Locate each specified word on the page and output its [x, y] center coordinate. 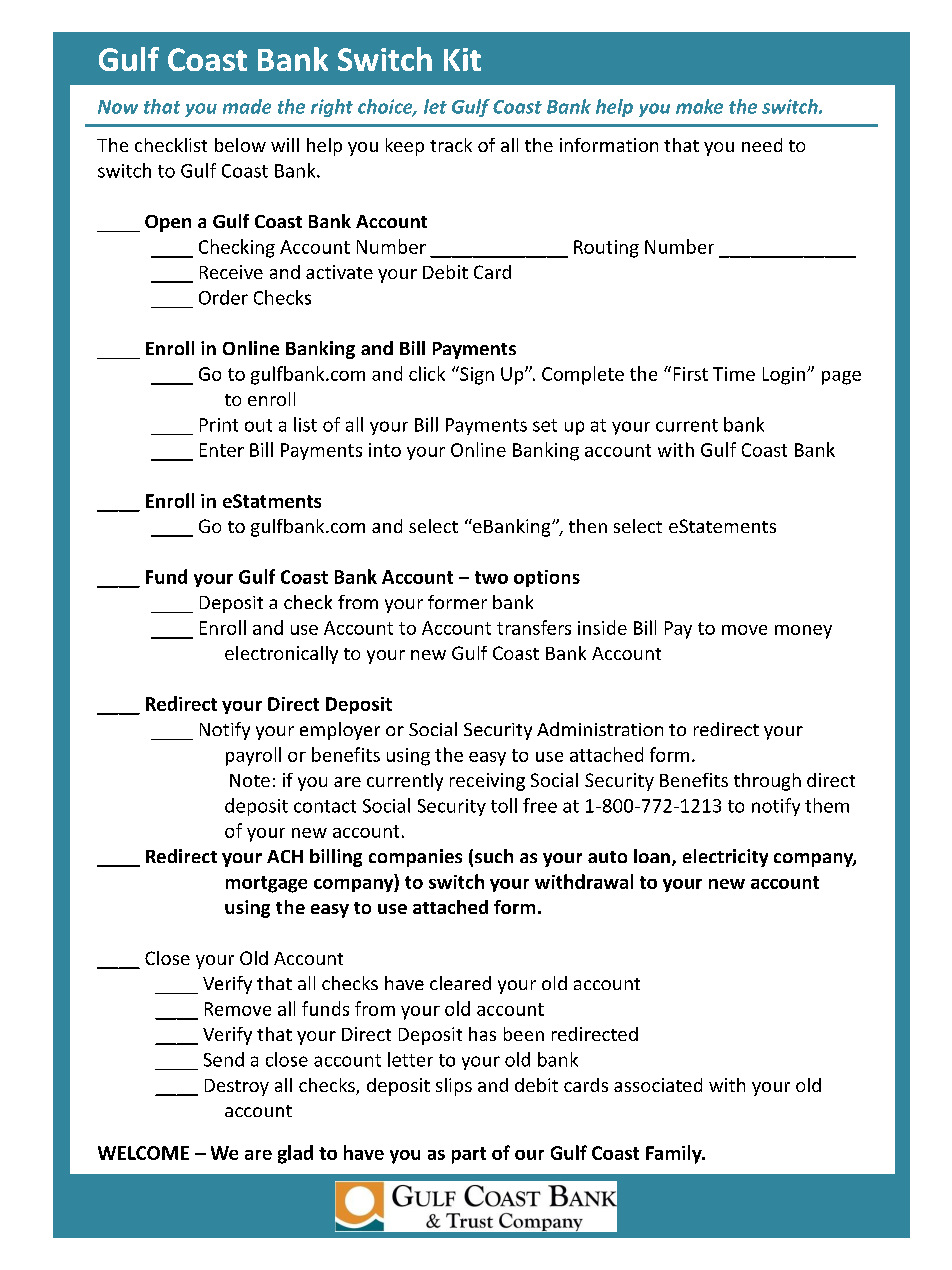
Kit [462, 59]
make [699, 106]
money [803, 632]
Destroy [237, 1087]
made [247, 106]
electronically [281, 655]
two [491, 577]
